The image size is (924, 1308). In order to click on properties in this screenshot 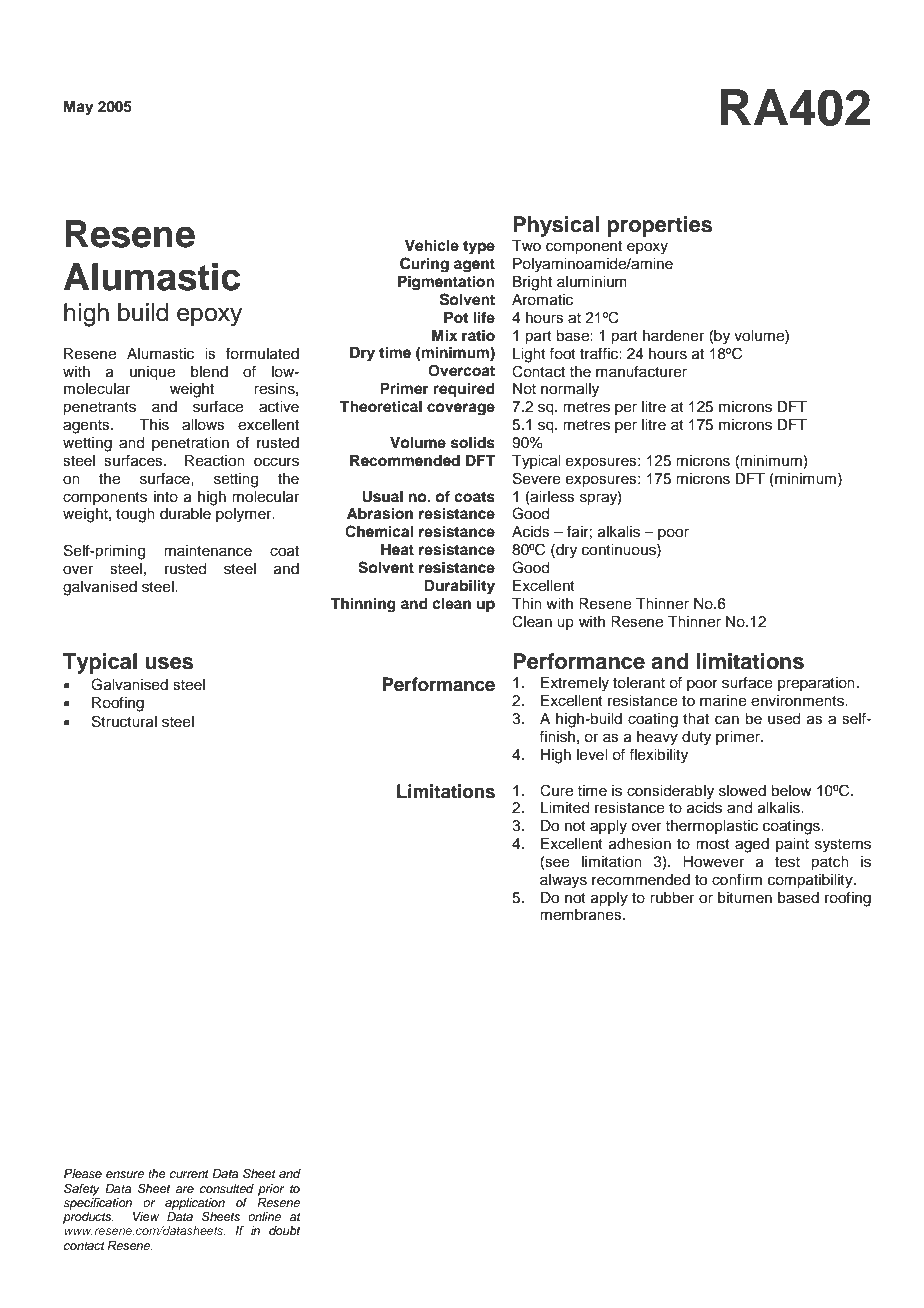, I will do `click(659, 226)`.
